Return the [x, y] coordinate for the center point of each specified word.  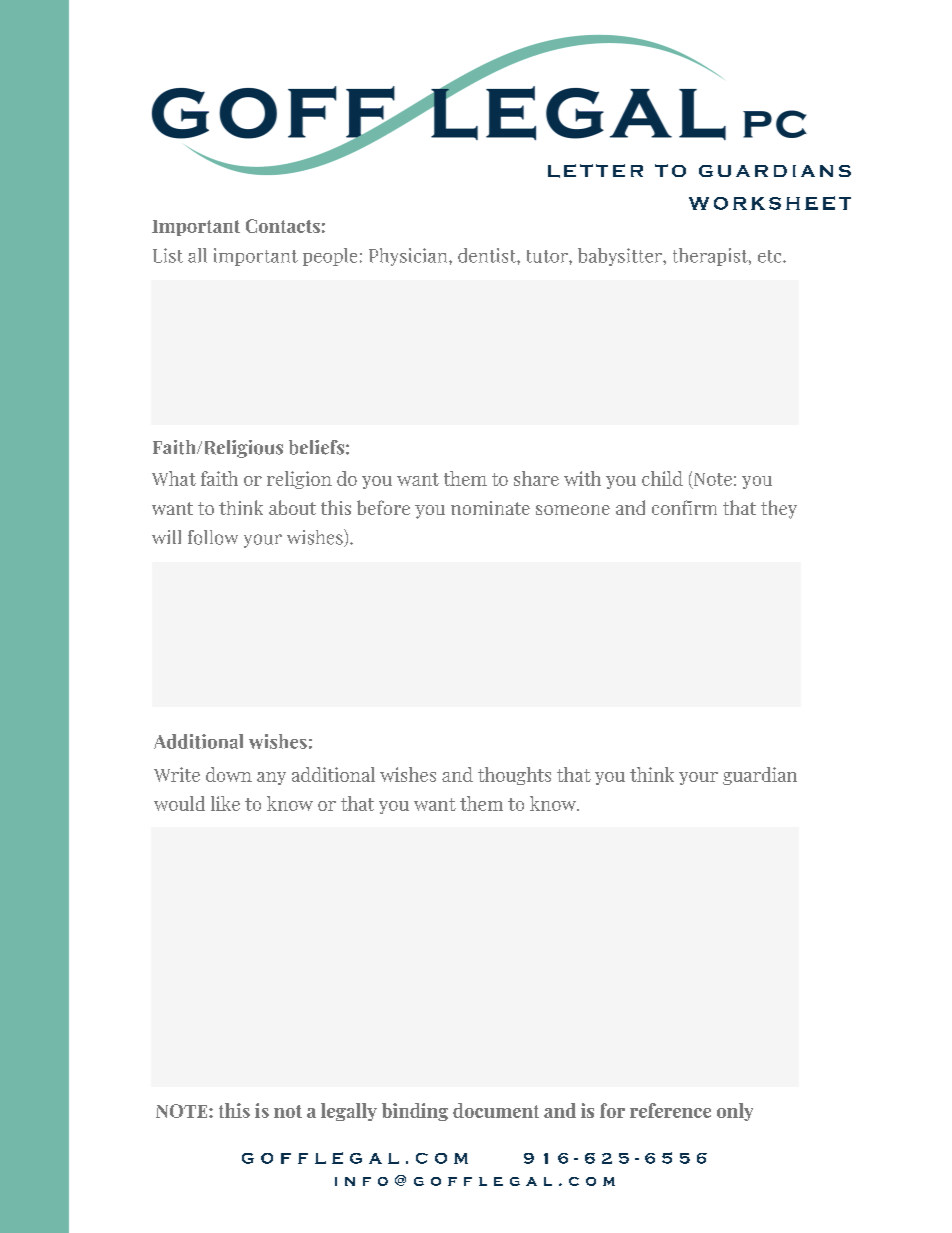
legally [349, 1112]
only [735, 1112]
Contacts [283, 226]
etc [771, 256]
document [496, 1110]
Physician [409, 257]
